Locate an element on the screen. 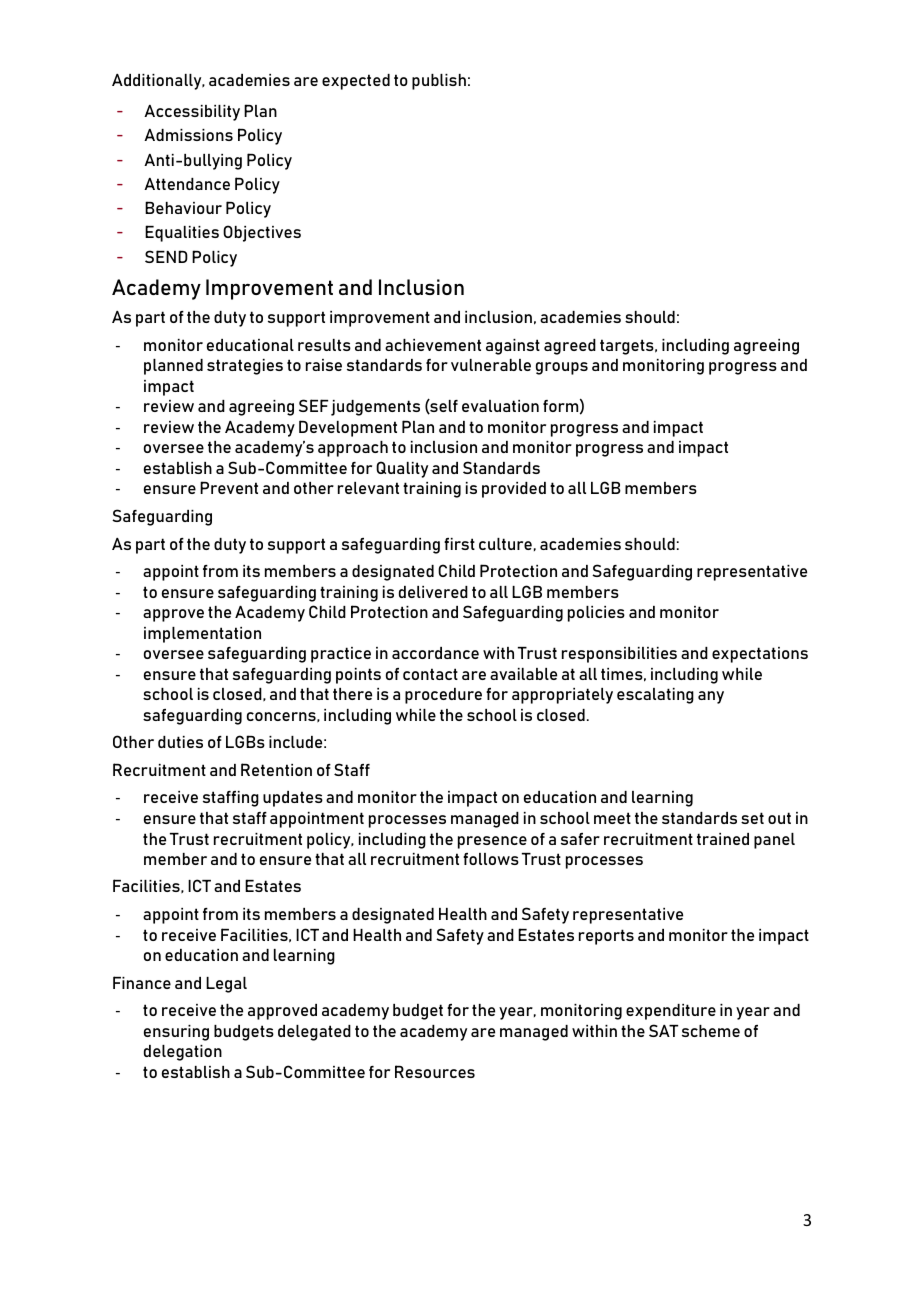 Image resolution: width=924 pixels, height=1309 pixels. agreed is located at coordinates (570, 347).
